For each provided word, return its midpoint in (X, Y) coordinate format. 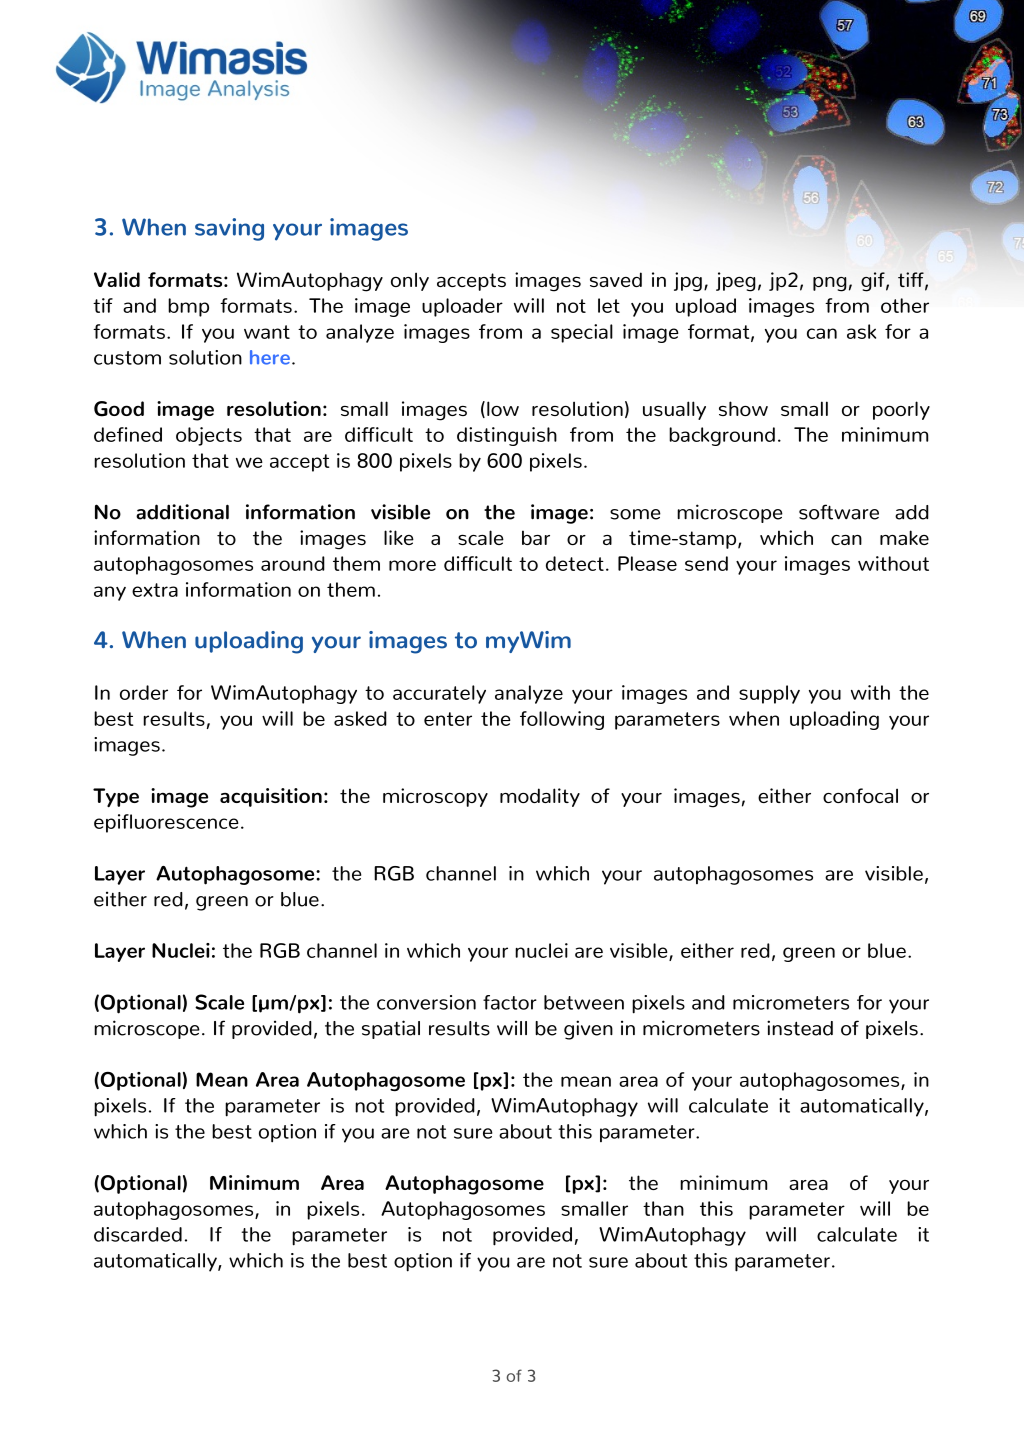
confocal (860, 795)
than (663, 1208)
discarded (138, 1234)
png (830, 284)
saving (229, 229)
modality (540, 797)
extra (155, 590)
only (410, 281)
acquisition (271, 797)
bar (536, 537)
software (839, 512)
